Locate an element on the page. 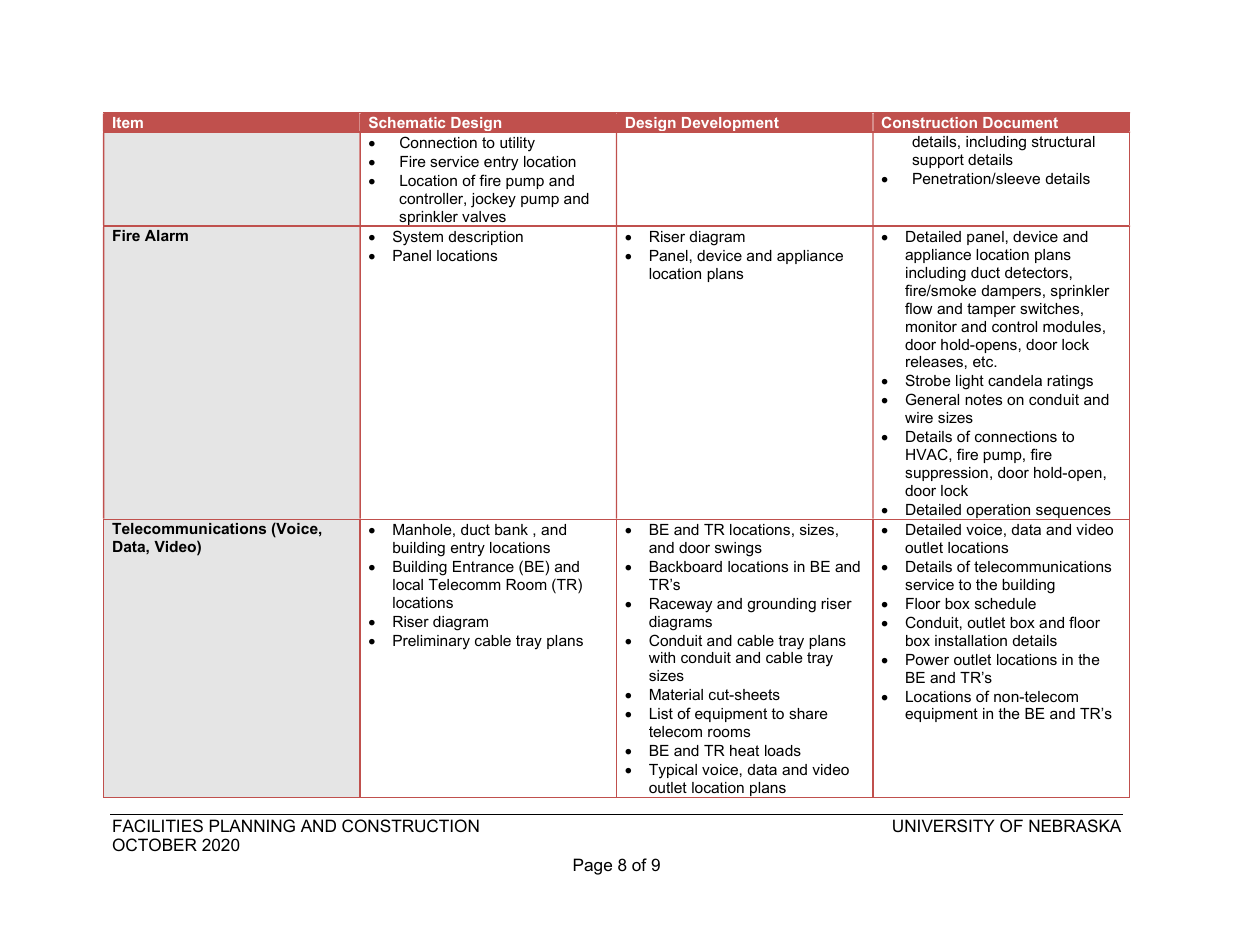  Item is located at coordinates (128, 122).
